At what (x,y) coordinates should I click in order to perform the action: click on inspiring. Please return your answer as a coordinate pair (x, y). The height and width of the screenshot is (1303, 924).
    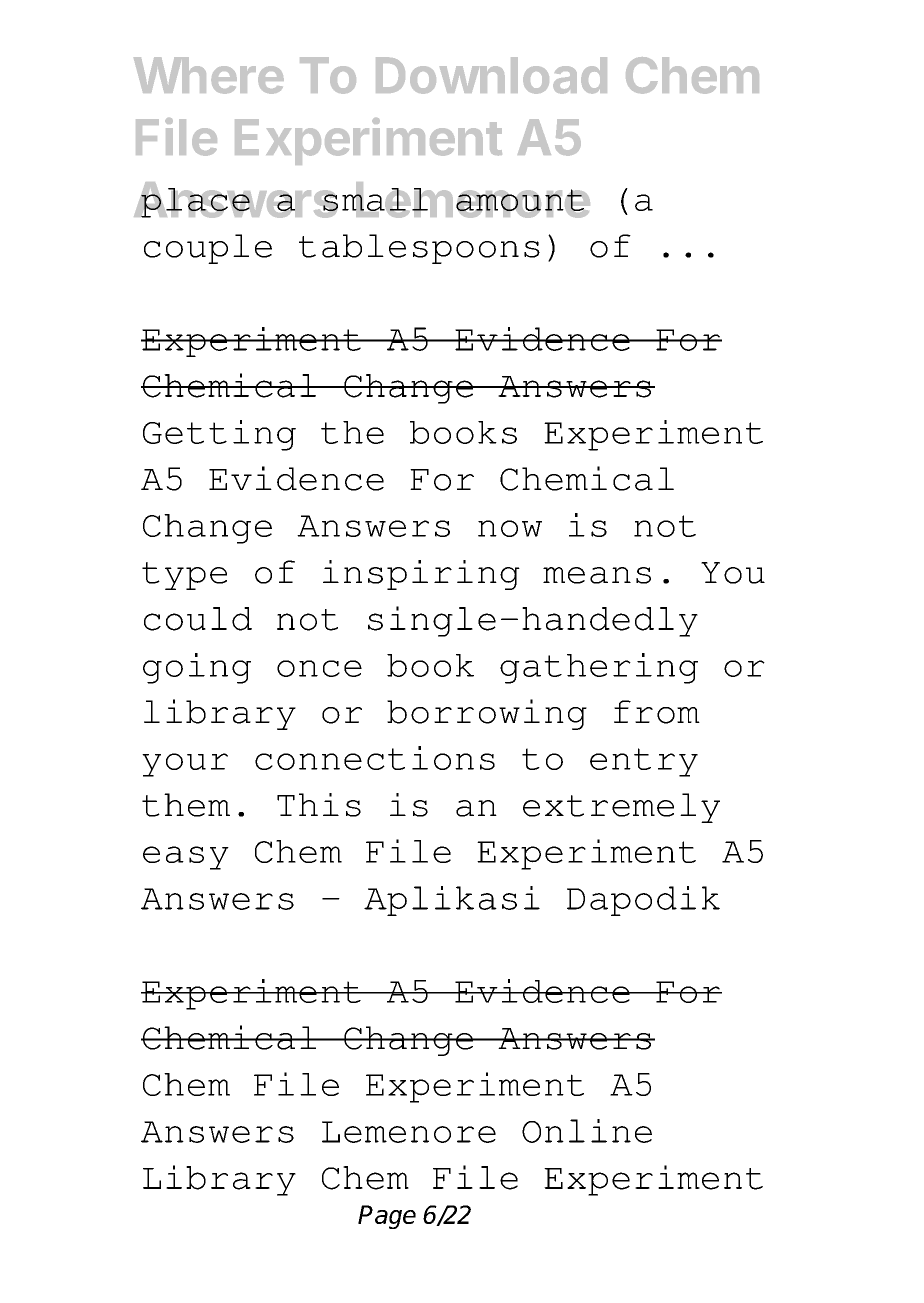
    Looking at the image, I should click on (421, 575).
